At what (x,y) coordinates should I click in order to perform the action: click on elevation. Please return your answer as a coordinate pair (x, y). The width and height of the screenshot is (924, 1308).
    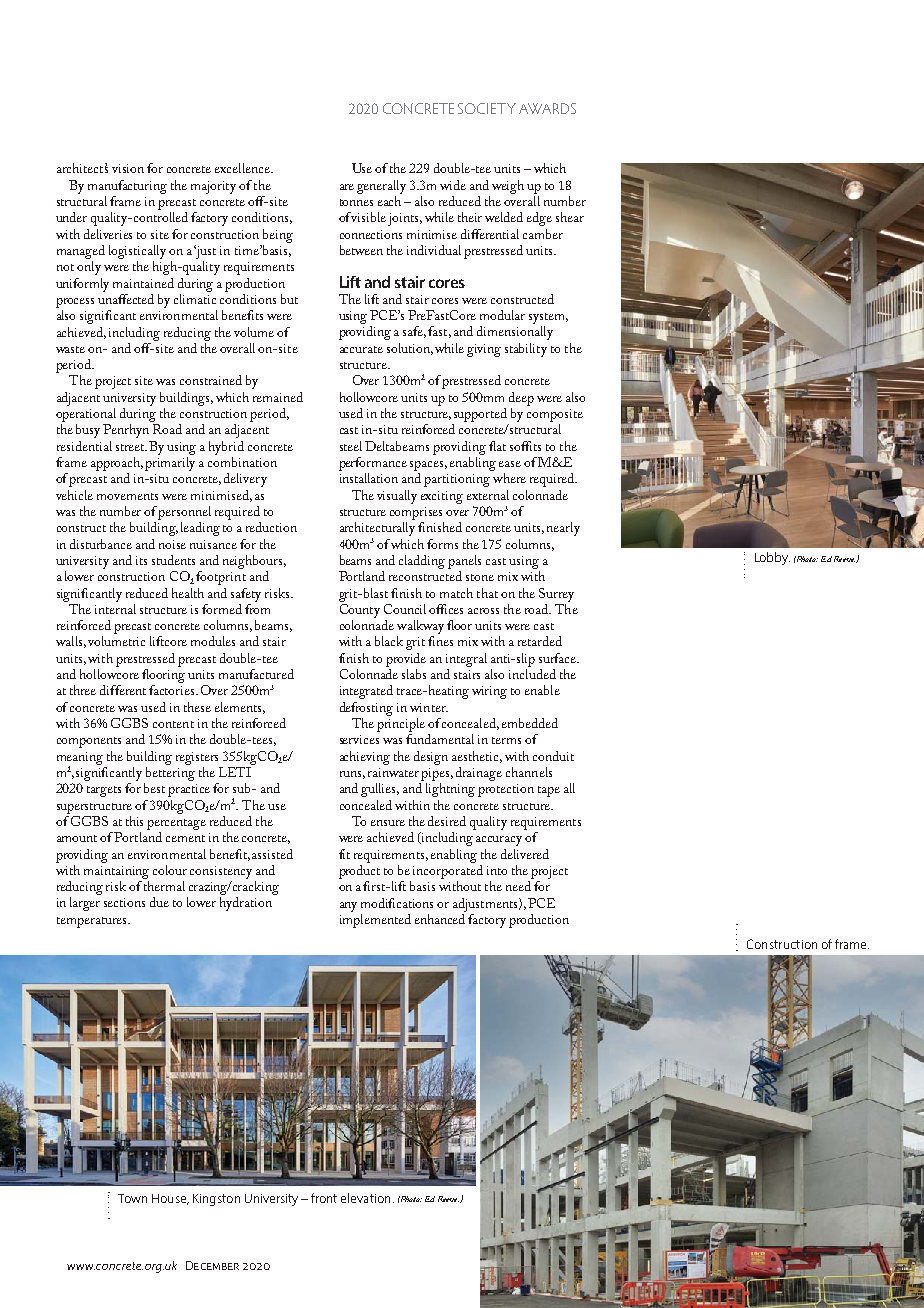
    Looking at the image, I should click on (365, 1198).
